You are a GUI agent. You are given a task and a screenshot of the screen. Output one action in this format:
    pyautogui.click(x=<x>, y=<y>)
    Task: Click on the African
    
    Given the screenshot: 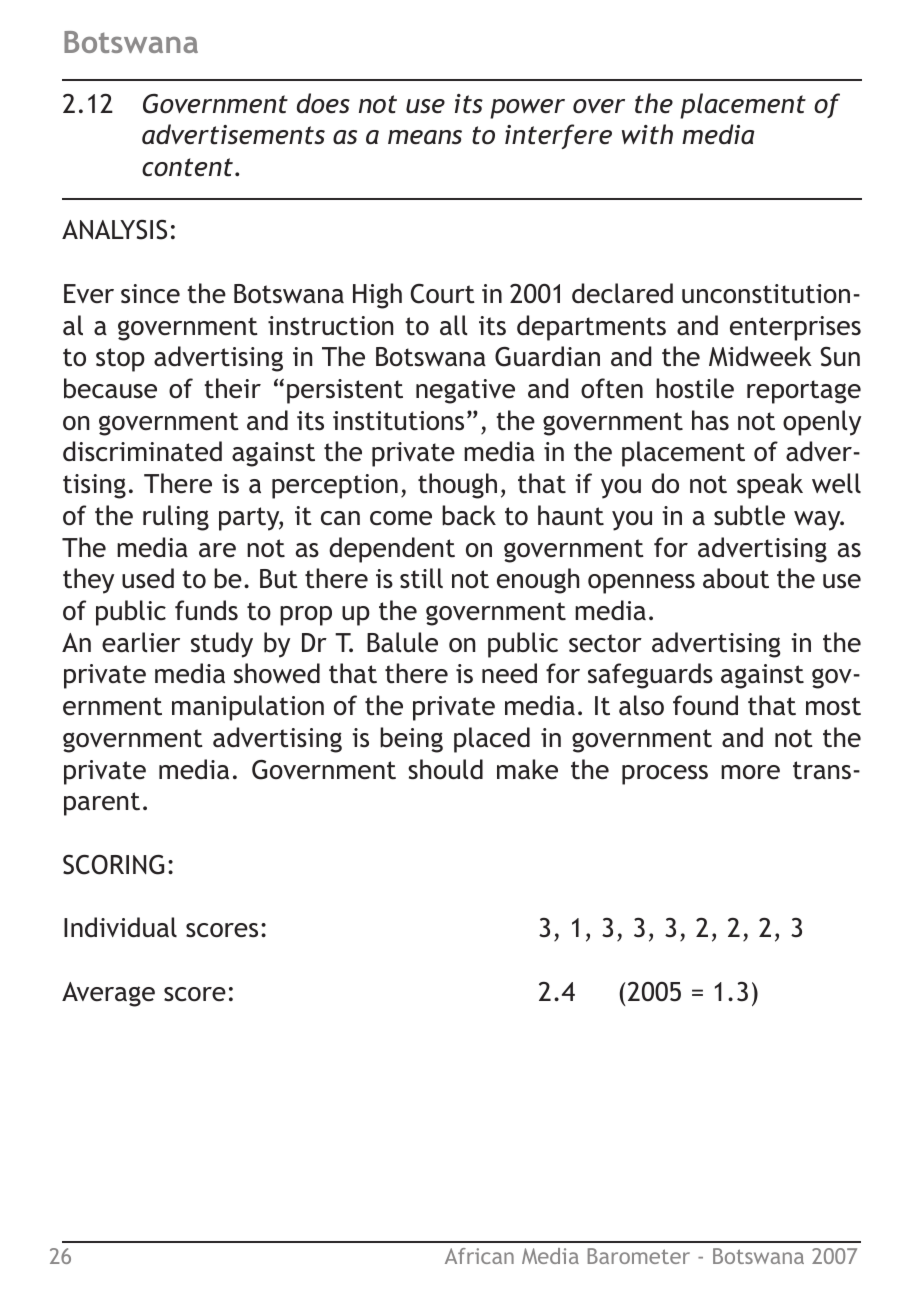 What is the action you would take?
    pyautogui.click(x=479, y=1256)
